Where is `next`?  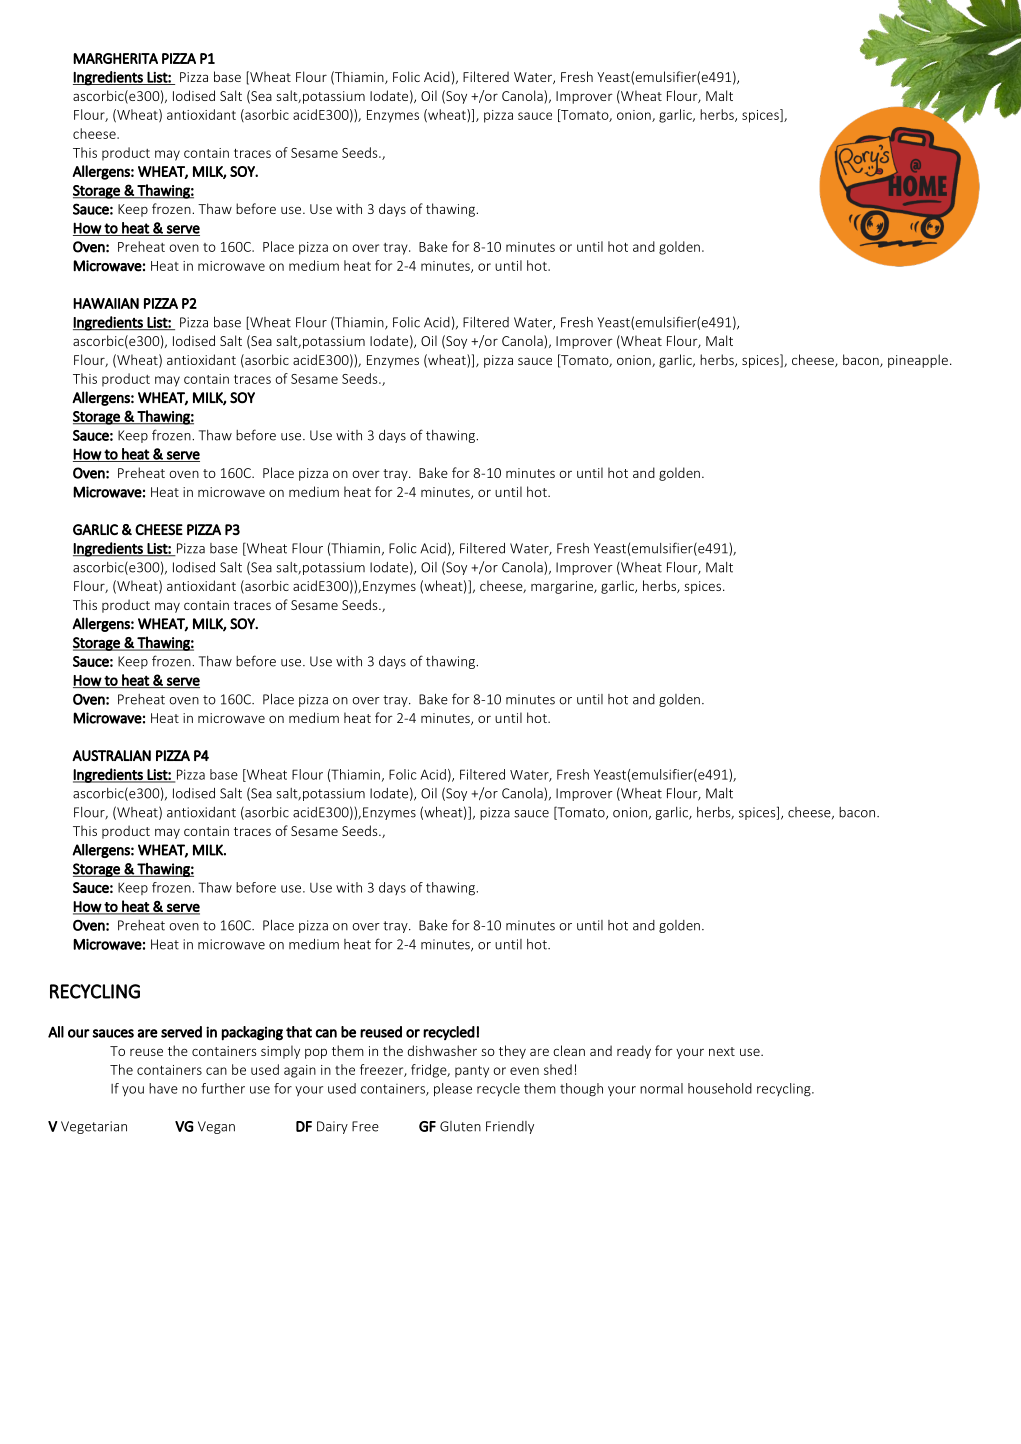 next is located at coordinates (722, 1051).
